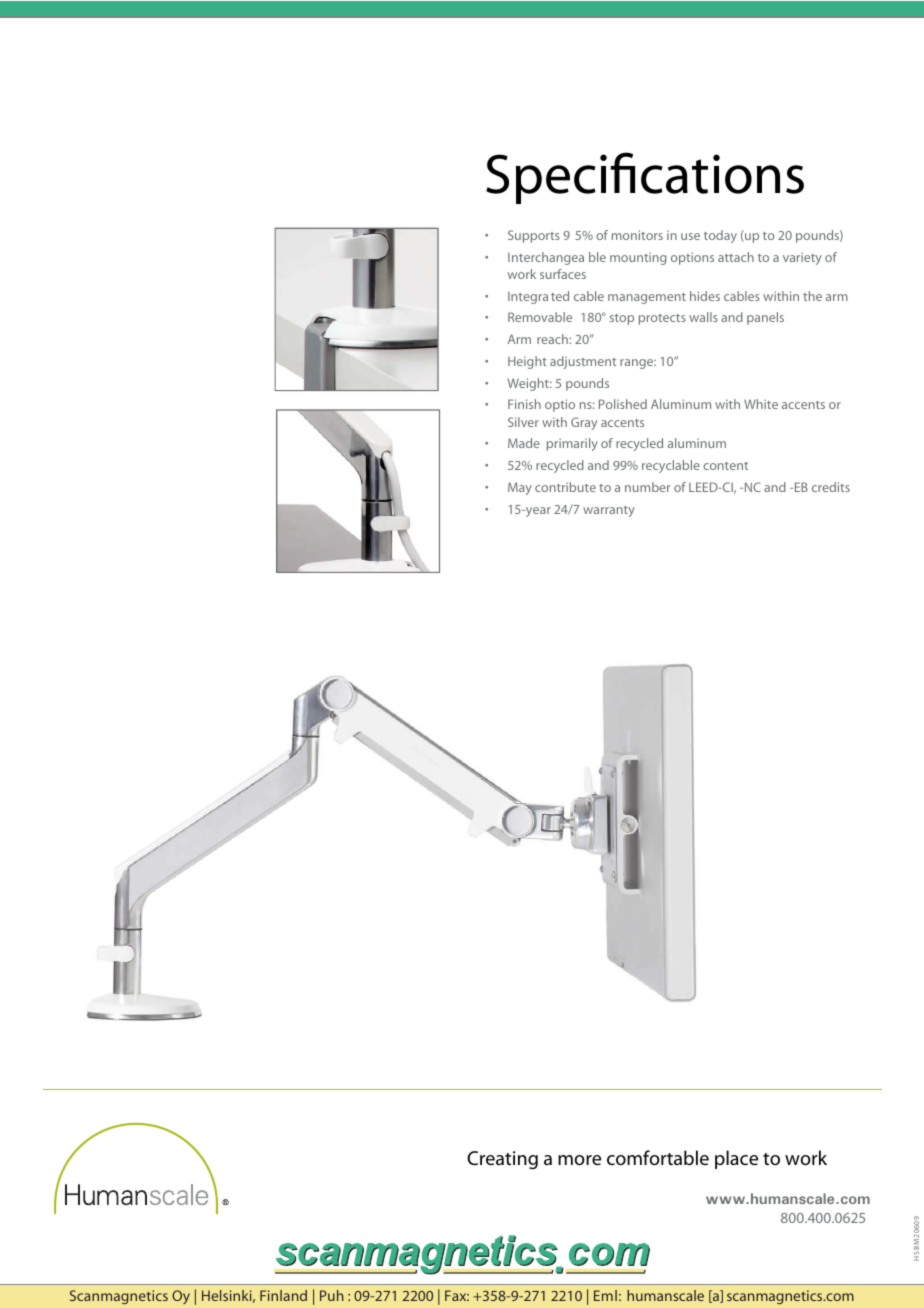 The height and width of the page is (1308, 924). Describe the element at coordinates (609, 511) in the page. I see `WARRANTY` at that location.
